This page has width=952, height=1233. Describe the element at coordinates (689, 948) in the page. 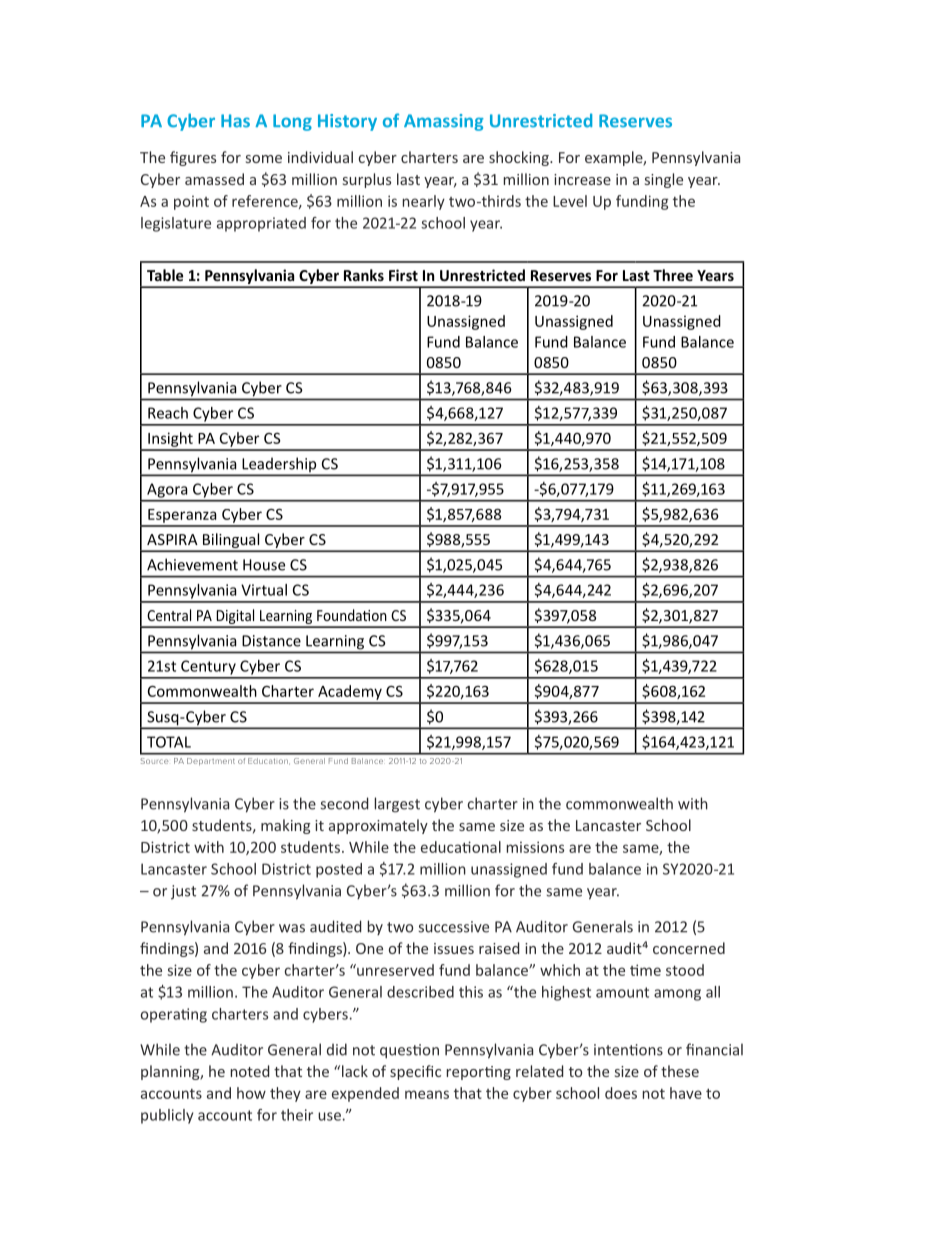

I see `concerned` at that location.
